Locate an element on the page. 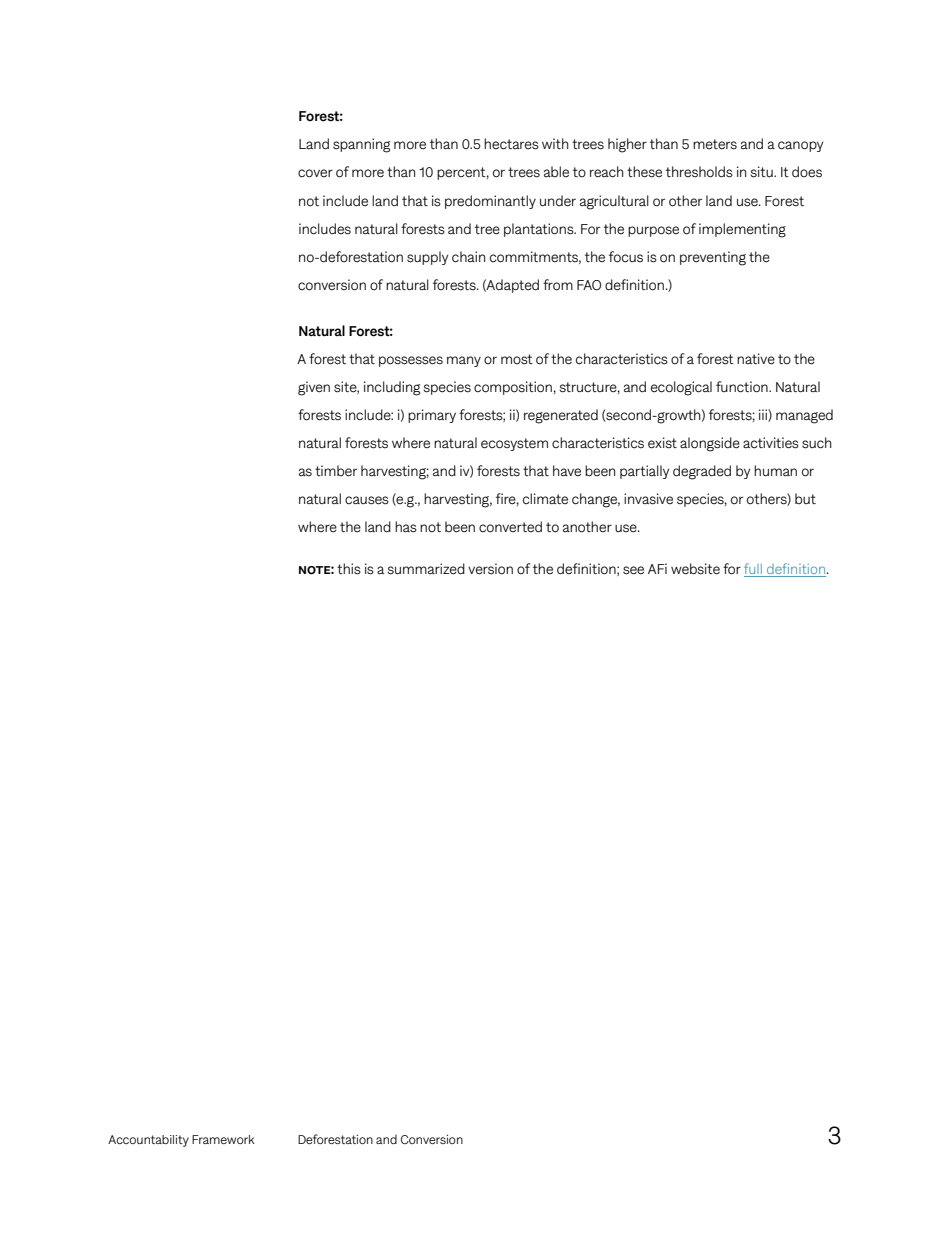  cover is located at coordinates (315, 173).
